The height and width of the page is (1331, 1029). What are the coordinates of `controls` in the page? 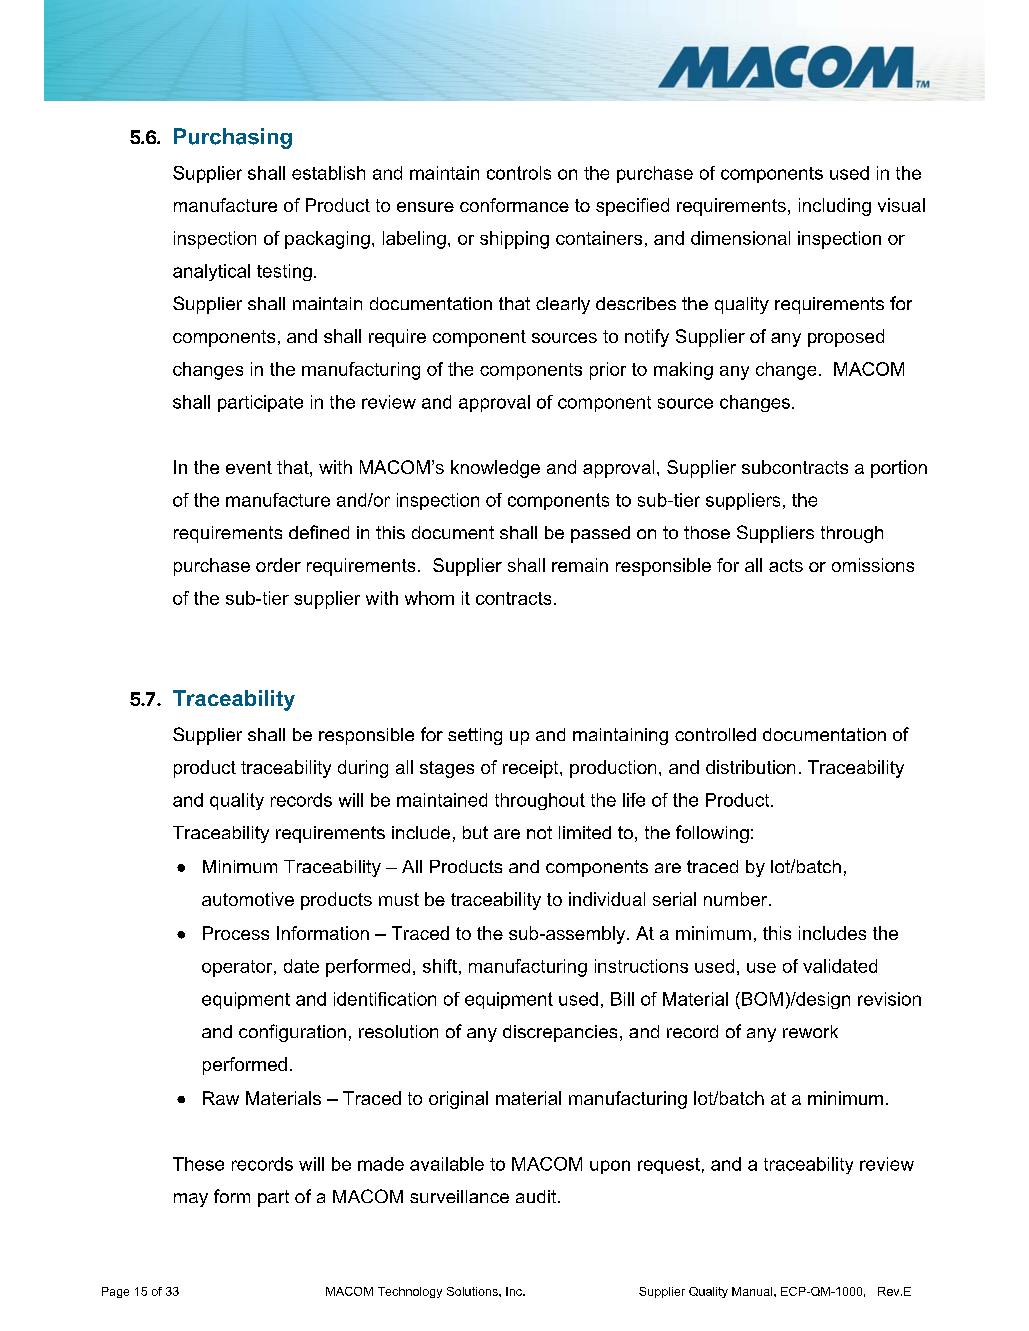 It's located at (519, 173).
